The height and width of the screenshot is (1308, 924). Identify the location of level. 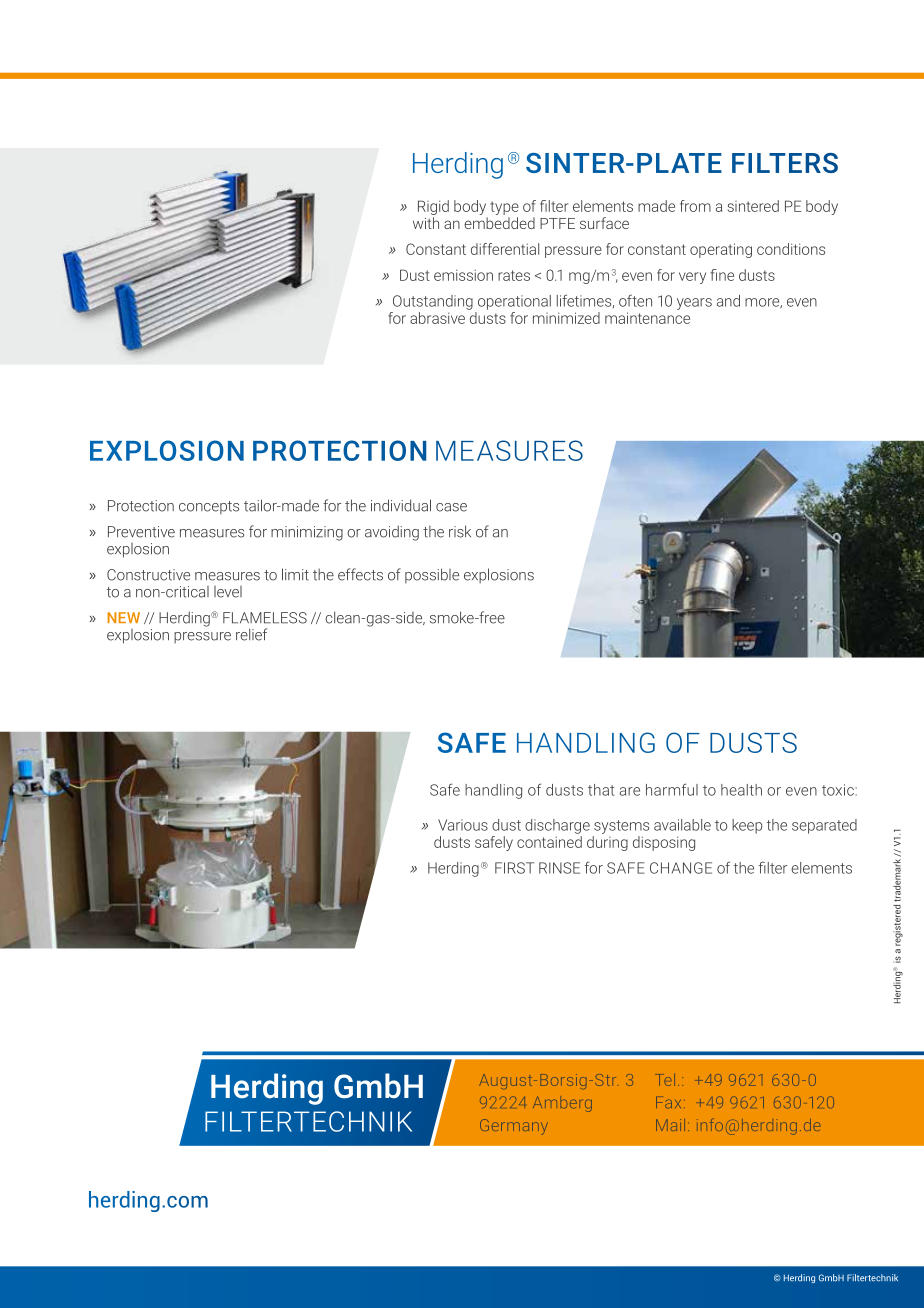
(228, 592).
